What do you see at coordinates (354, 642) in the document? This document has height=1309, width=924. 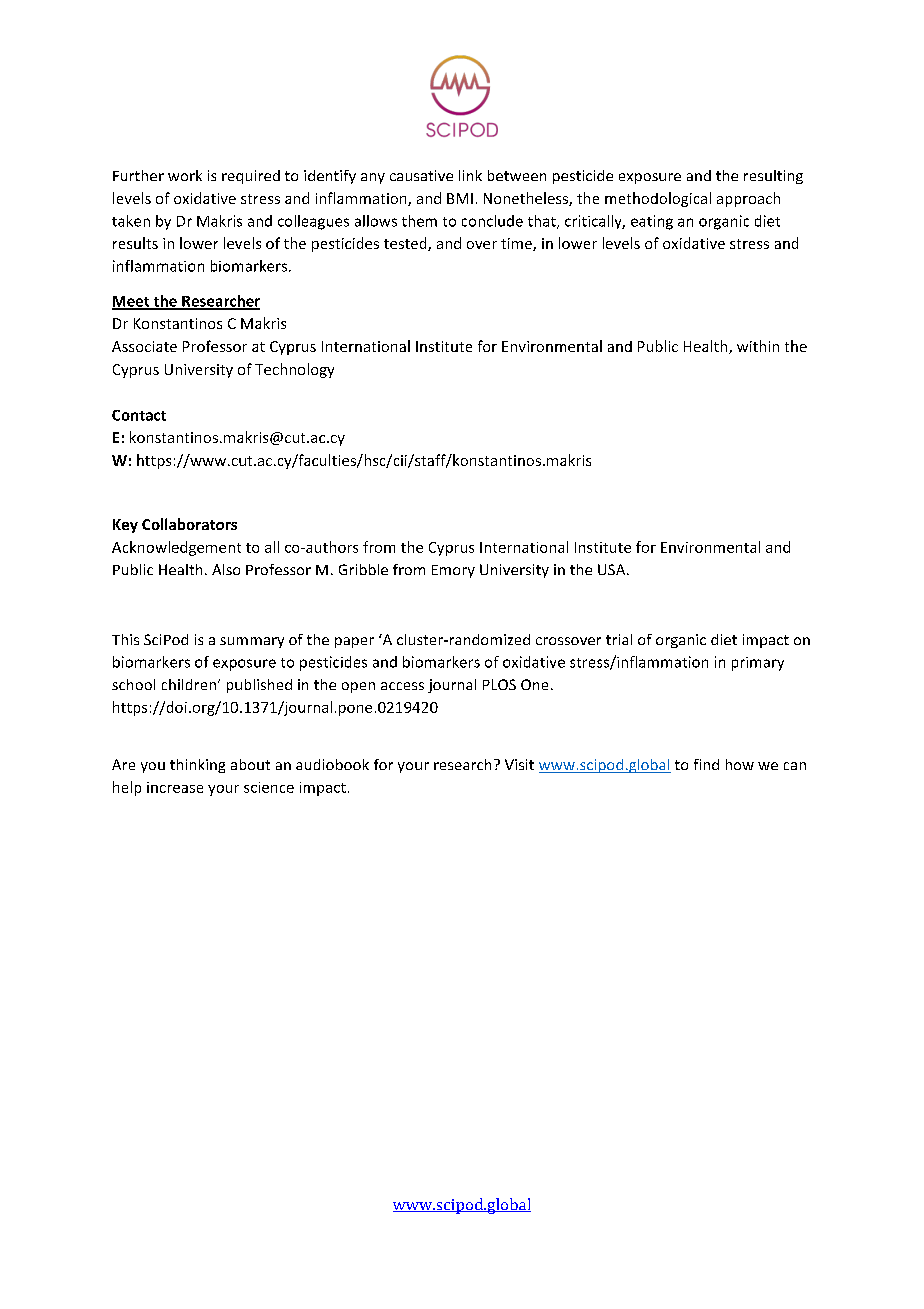 I see `paper` at bounding box center [354, 642].
